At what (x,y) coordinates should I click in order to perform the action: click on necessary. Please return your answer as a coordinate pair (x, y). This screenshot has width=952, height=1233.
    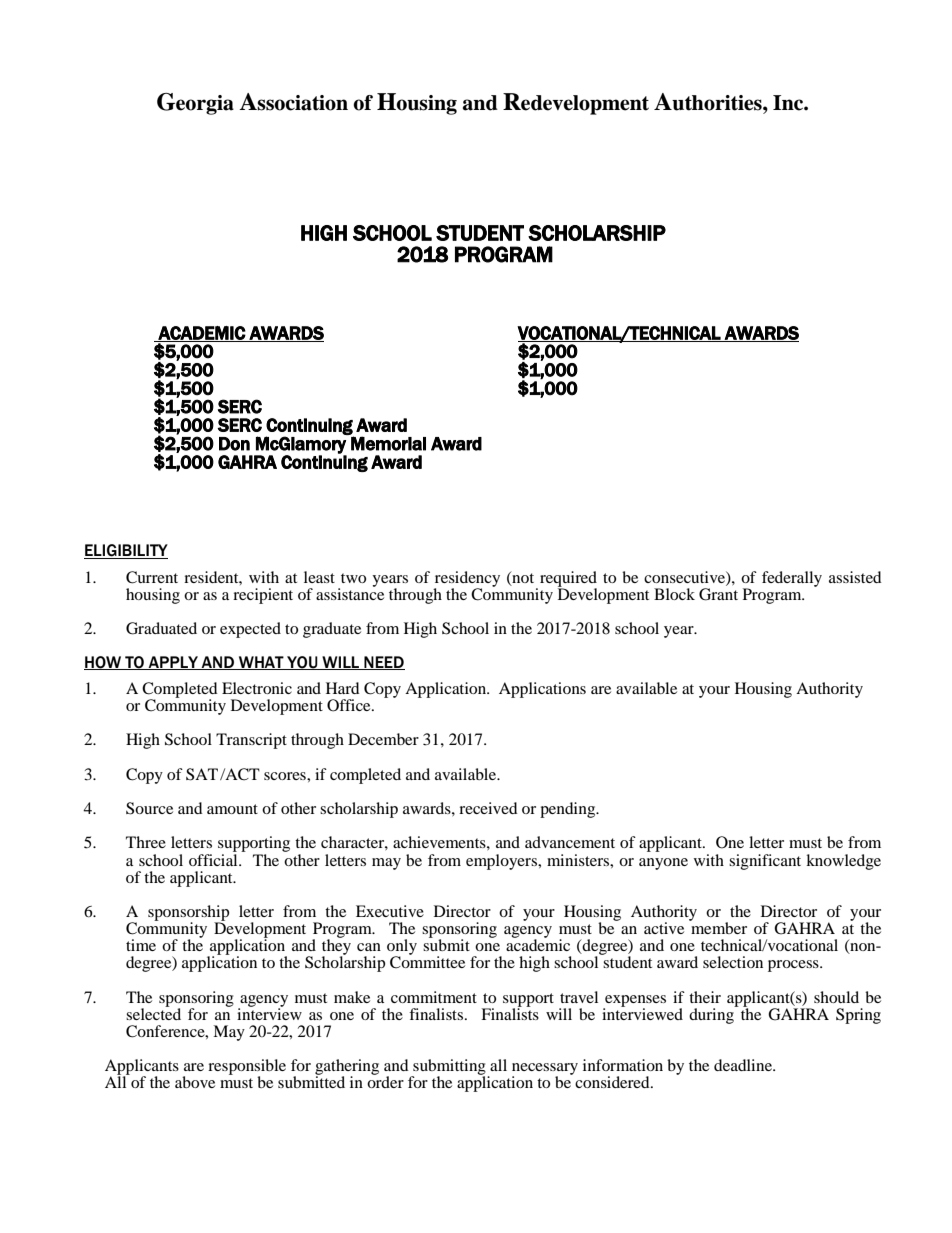
    Looking at the image, I should click on (545, 1070).
